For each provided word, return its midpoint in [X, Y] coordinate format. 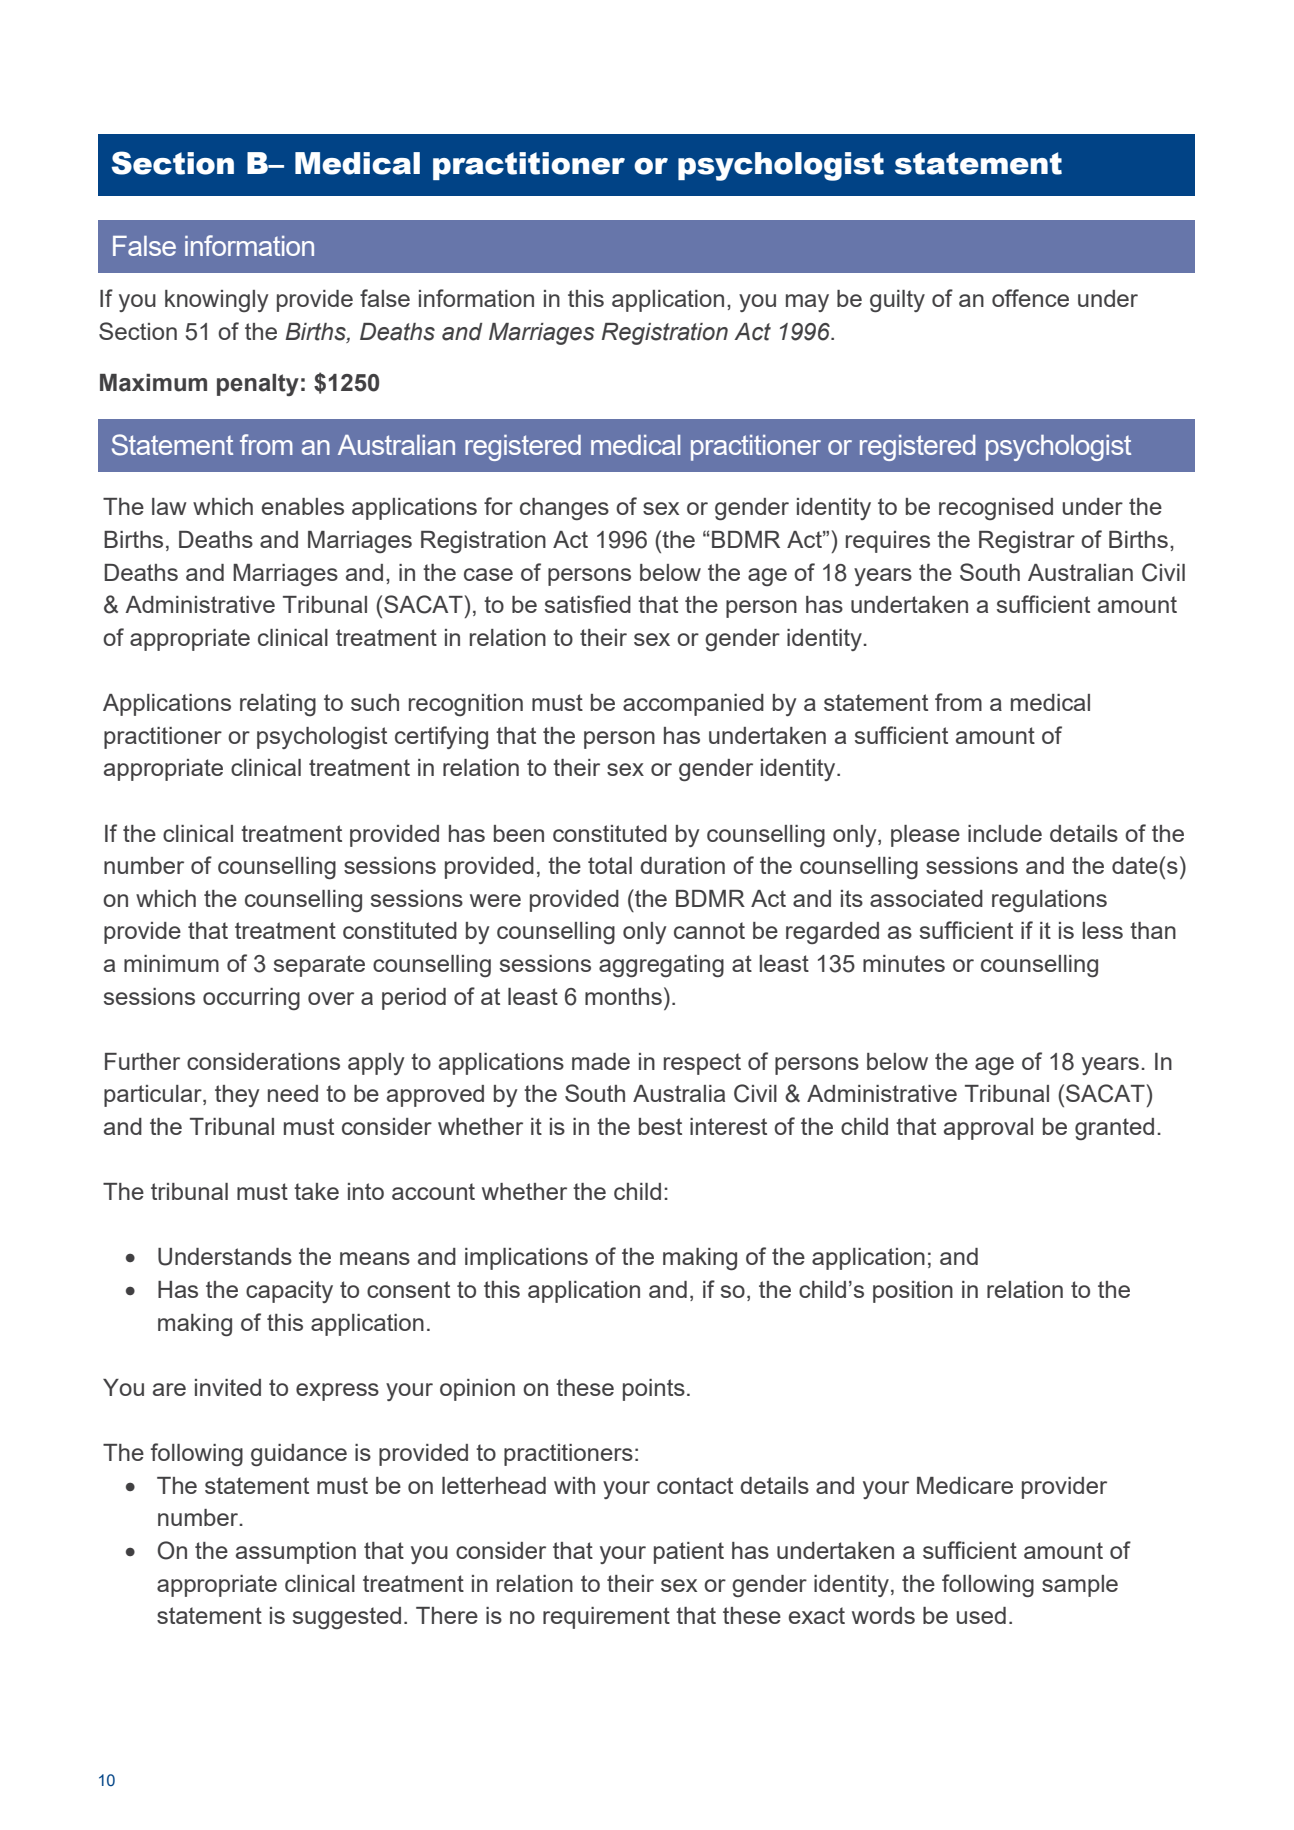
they [237, 1096]
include [1005, 833]
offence [1030, 298]
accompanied [693, 705]
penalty [258, 385]
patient [689, 1553]
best [660, 1126]
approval [988, 1129]
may [807, 303]
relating [278, 705]
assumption [296, 1553]
